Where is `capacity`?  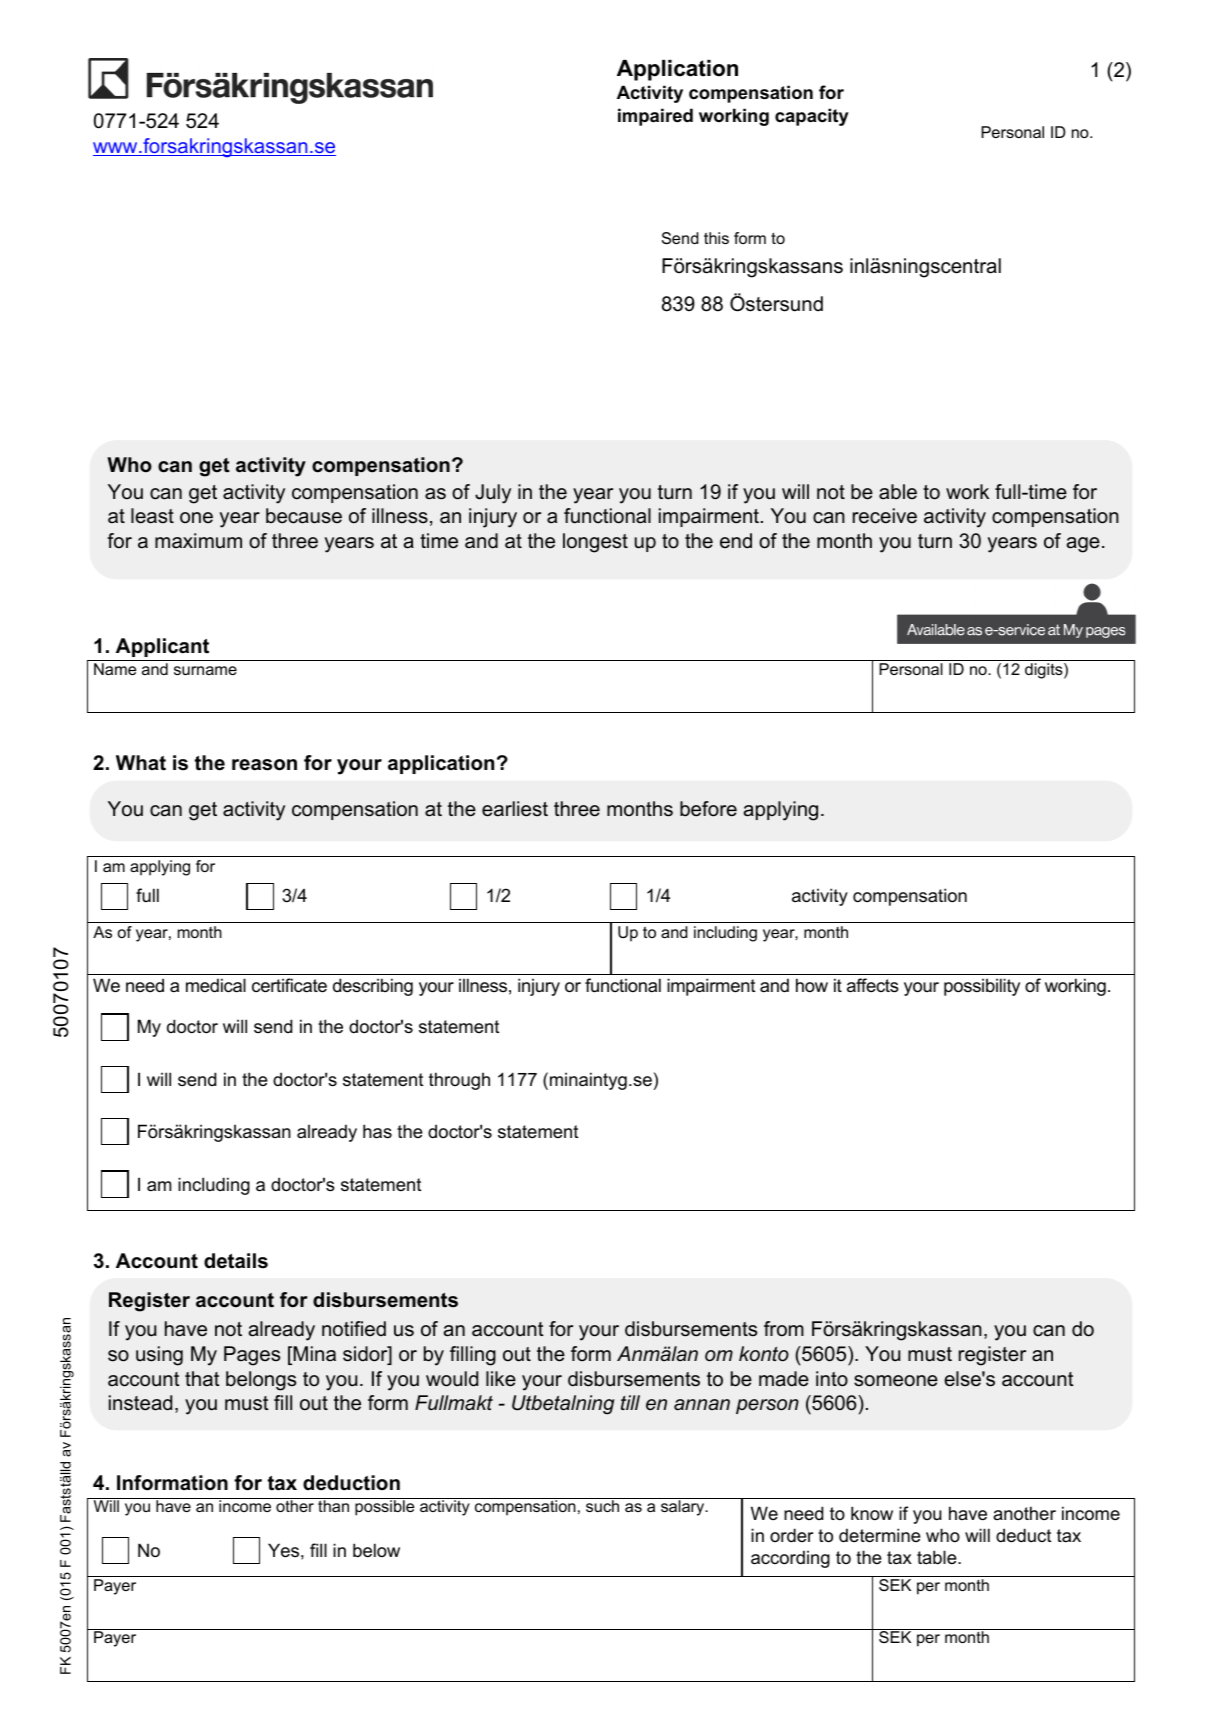 capacity is located at coordinates (812, 117).
